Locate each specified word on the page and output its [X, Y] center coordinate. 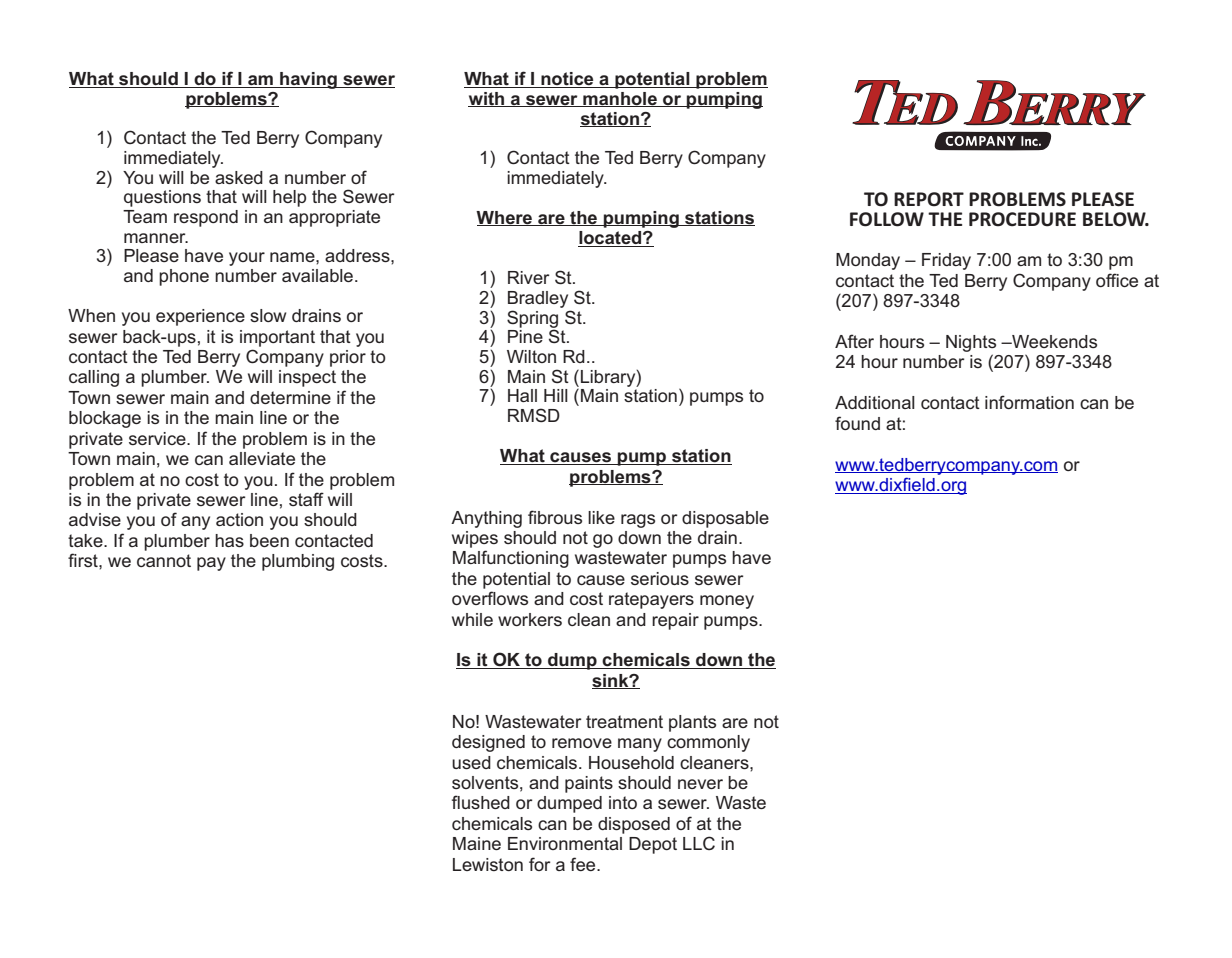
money [727, 602]
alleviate [262, 458]
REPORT [929, 199]
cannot [164, 560]
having [308, 80]
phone [184, 277]
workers [530, 619]
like [601, 517]
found [857, 423]
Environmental [565, 843]
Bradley [538, 299]
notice [567, 80]
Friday [946, 261]
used [471, 762]
